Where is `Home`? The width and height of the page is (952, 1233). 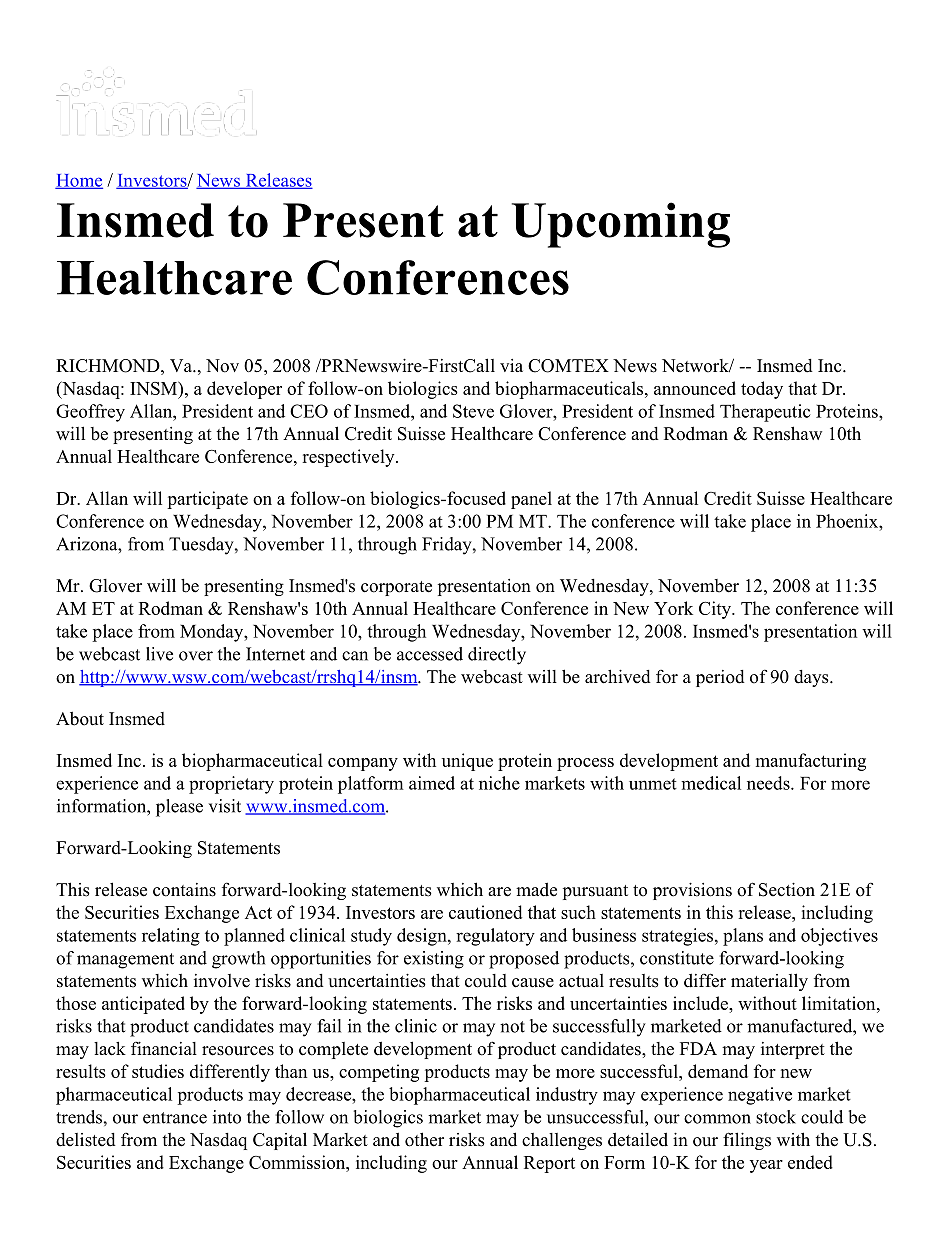 Home is located at coordinates (79, 181).
